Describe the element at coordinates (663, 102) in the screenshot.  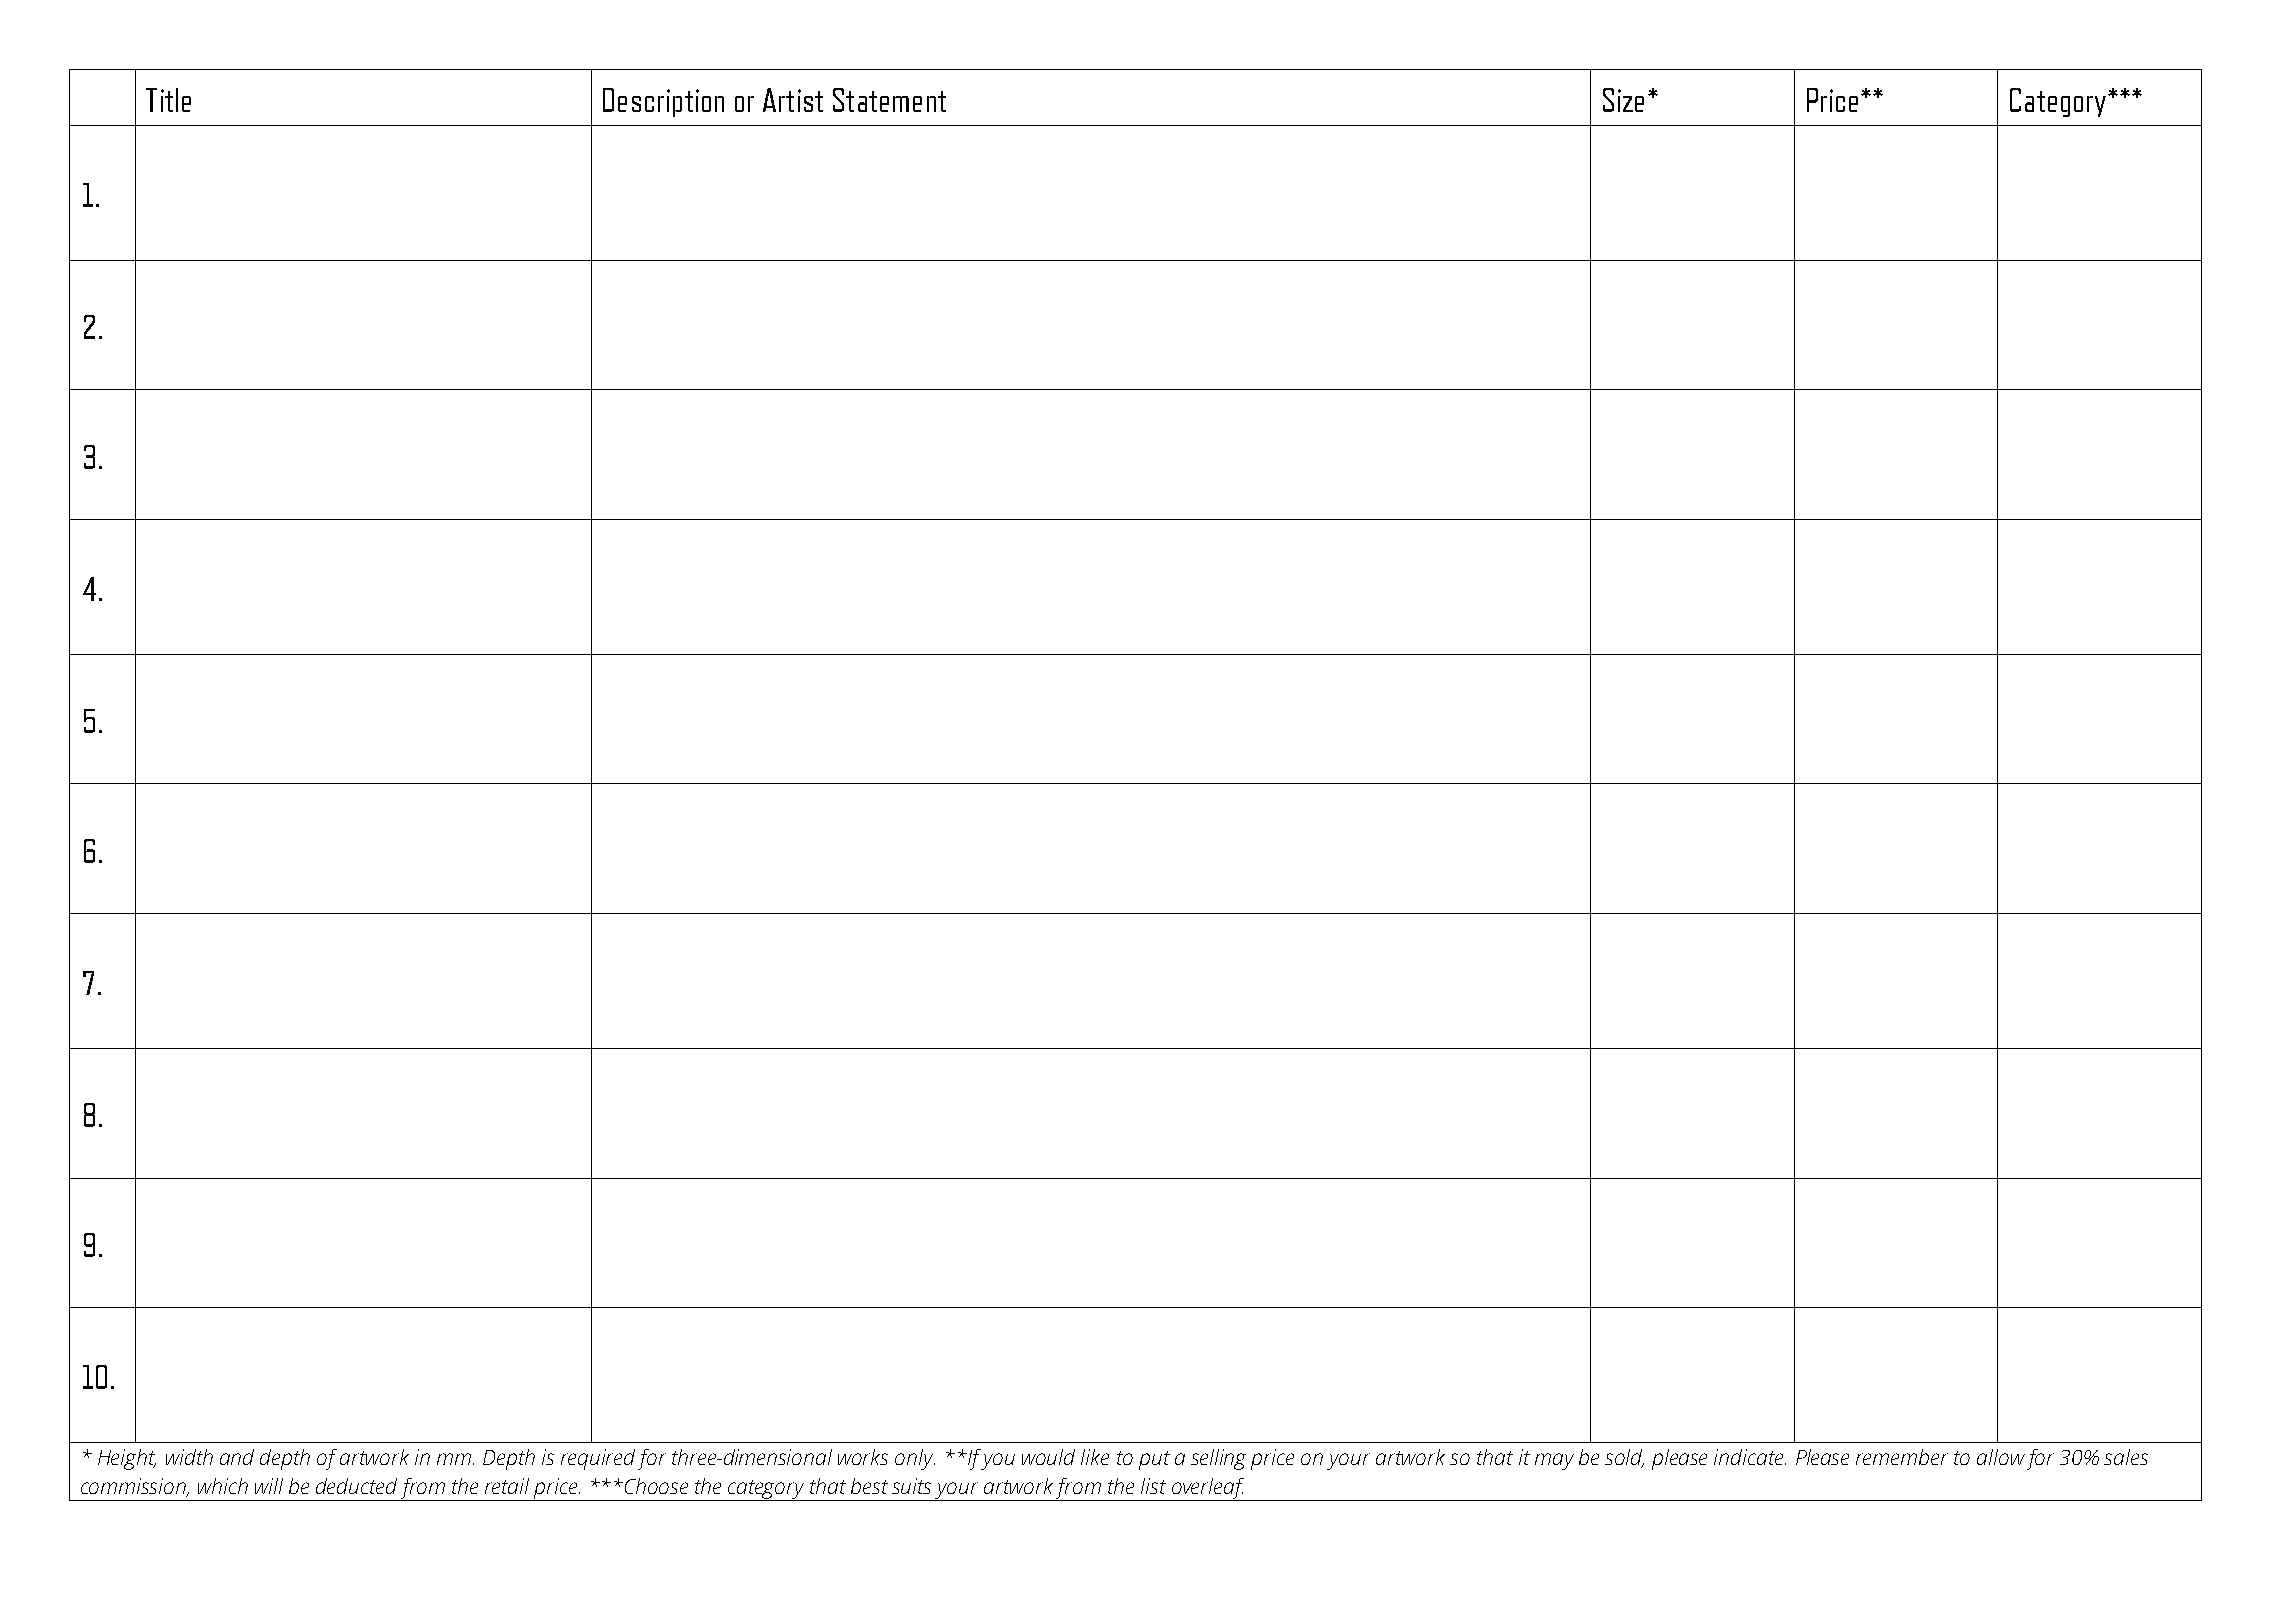
I see `Description` at that location.
